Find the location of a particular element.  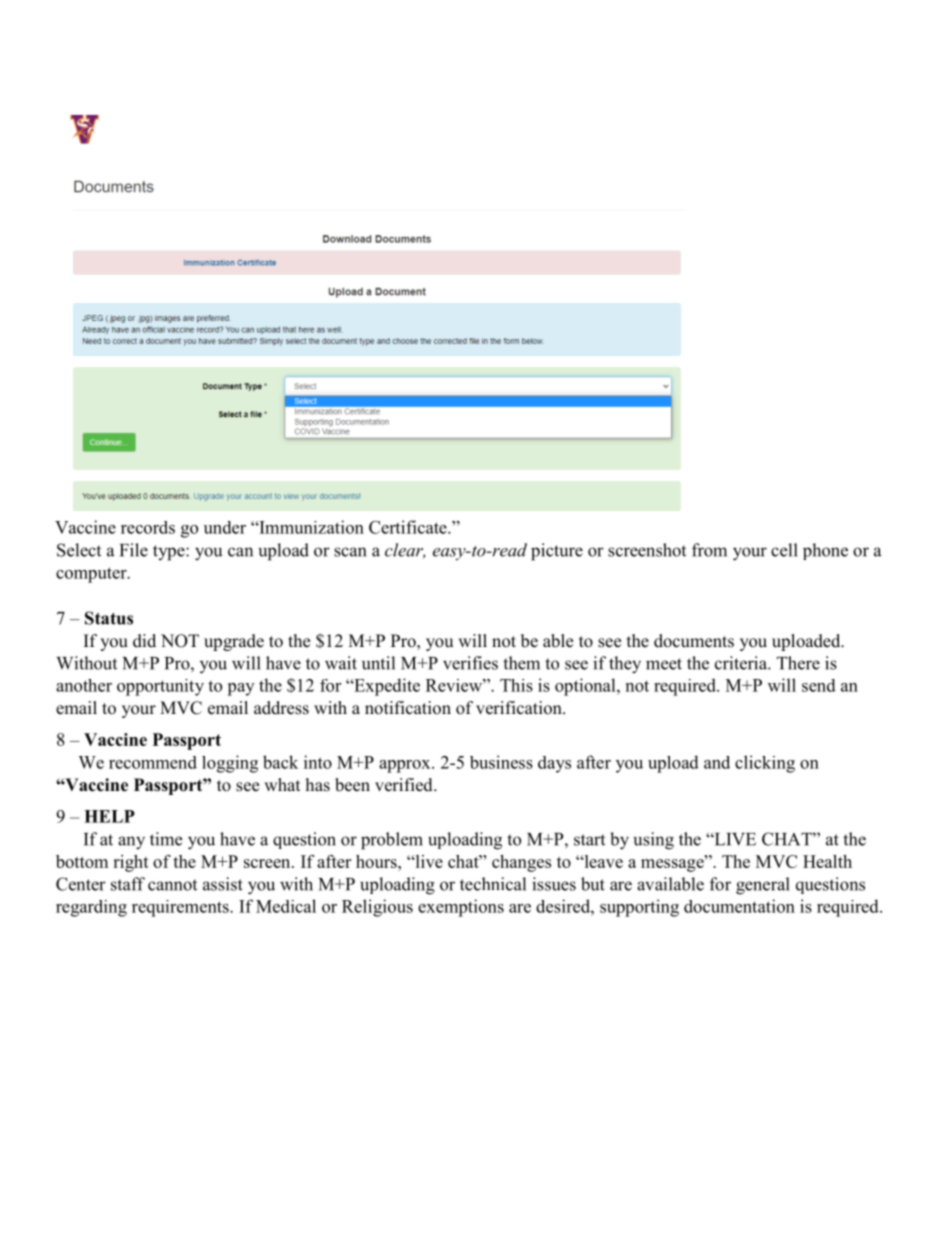

opportunity is located at coordinates (160, 687).
